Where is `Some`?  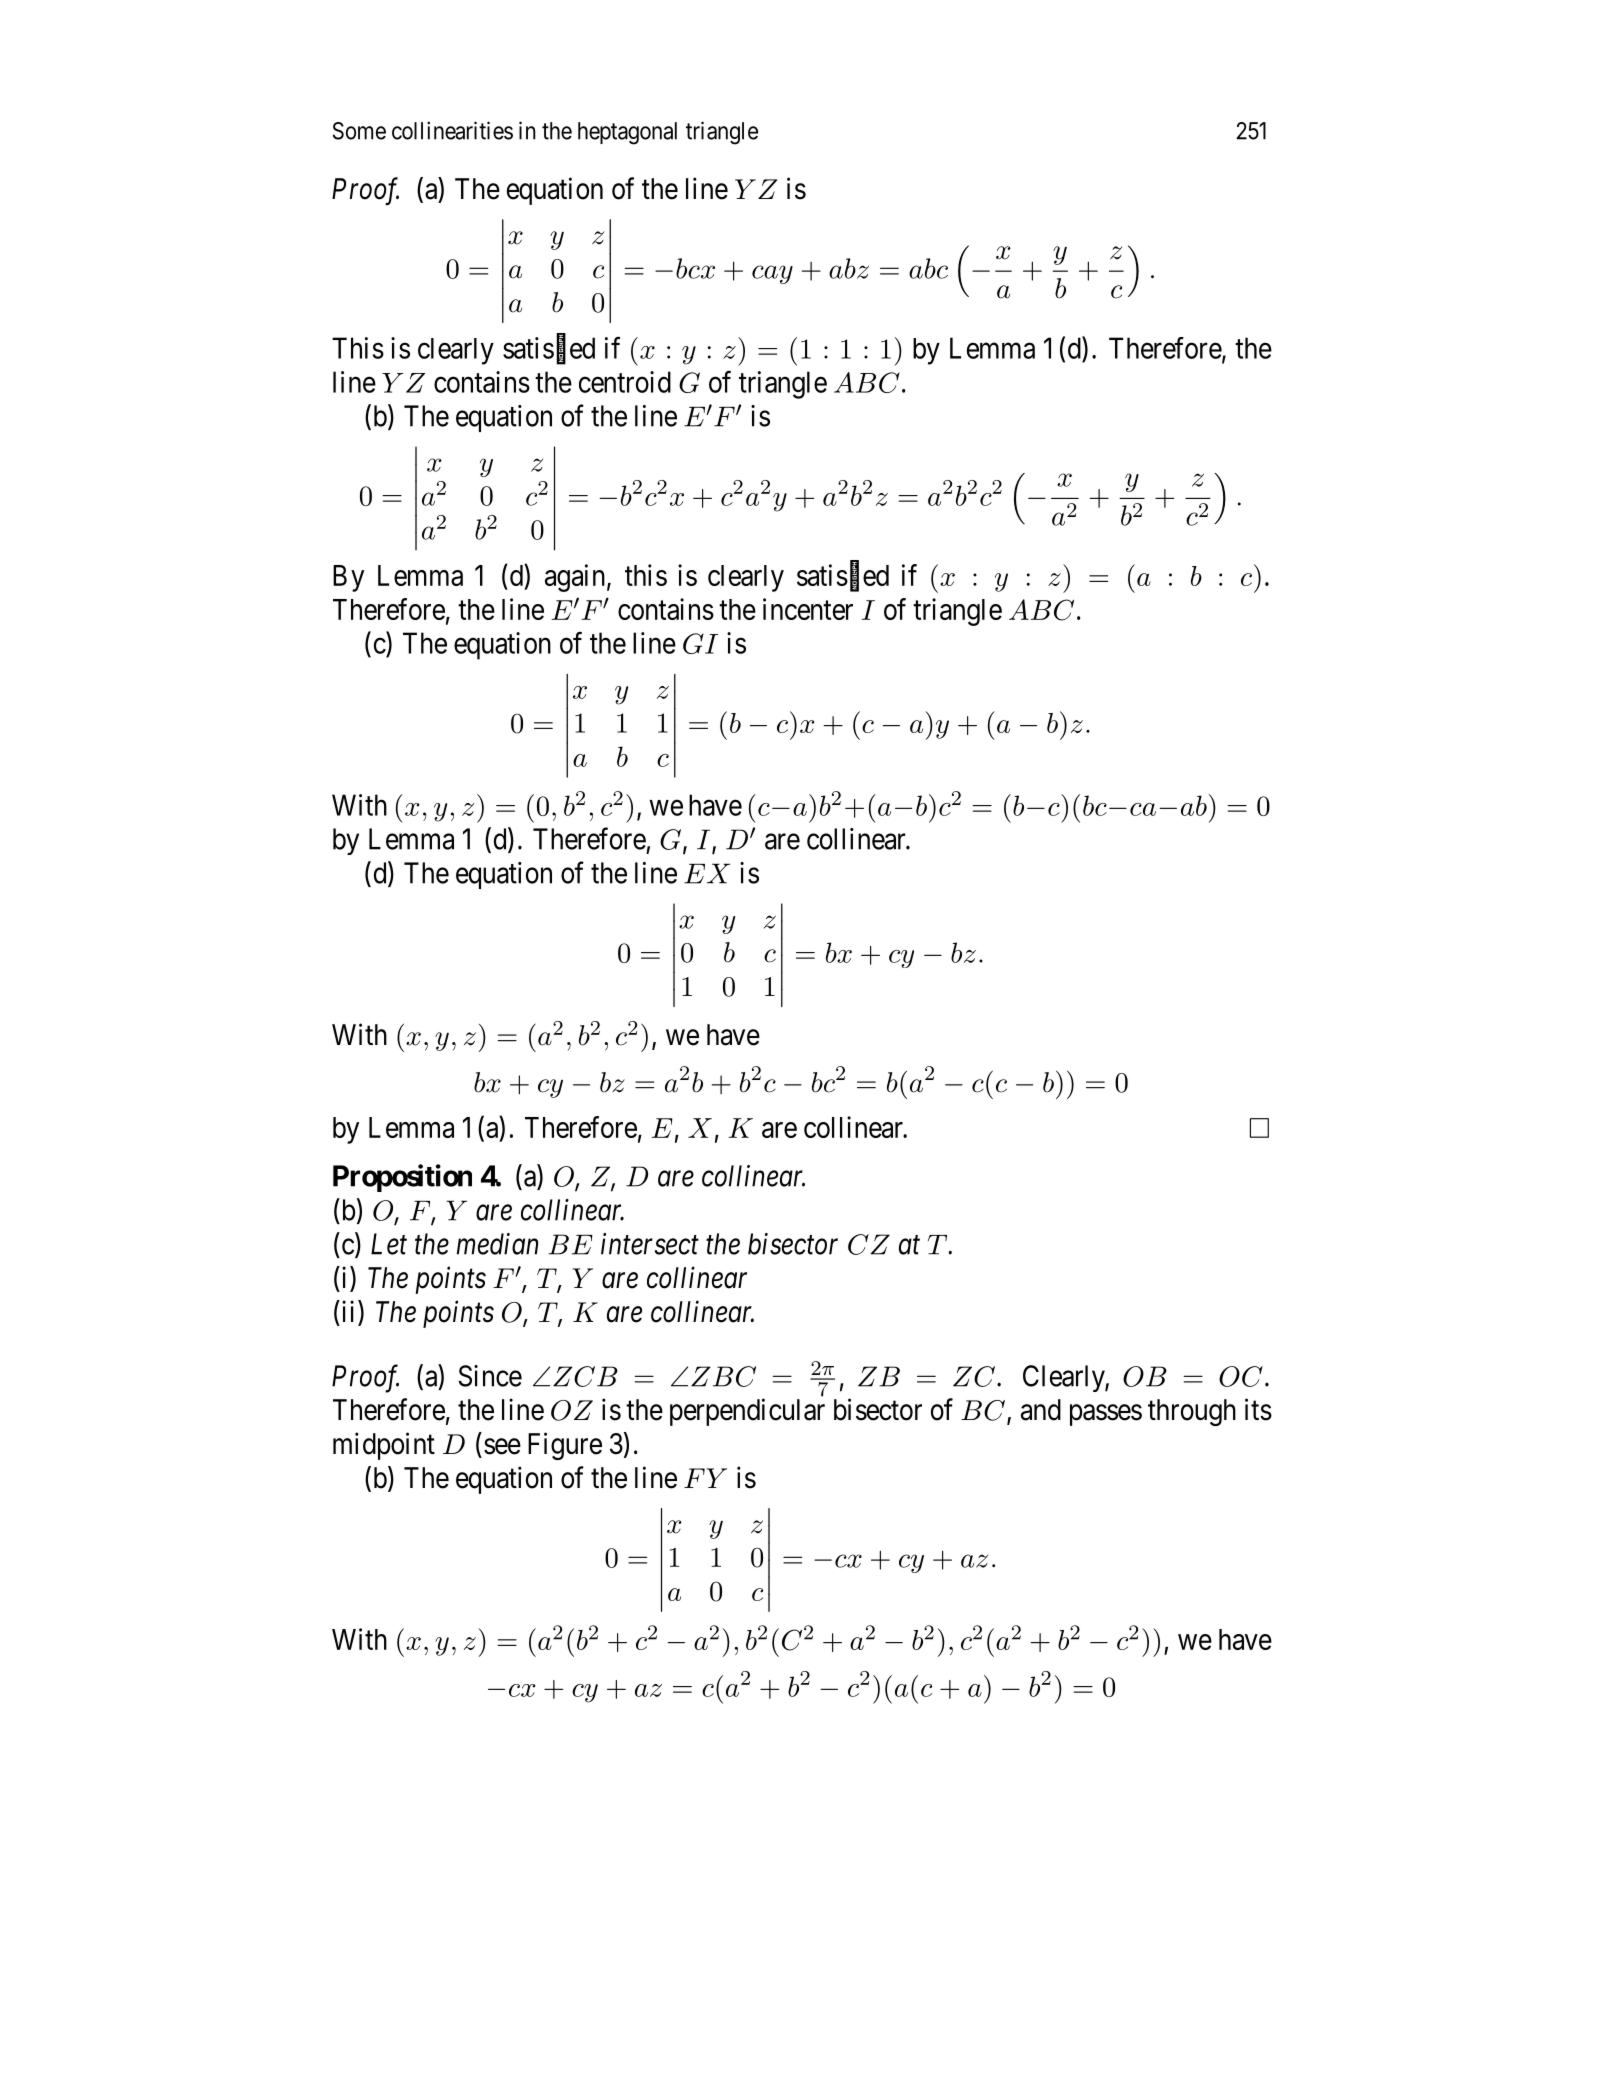 Some is located at coordinates (359, 131).
